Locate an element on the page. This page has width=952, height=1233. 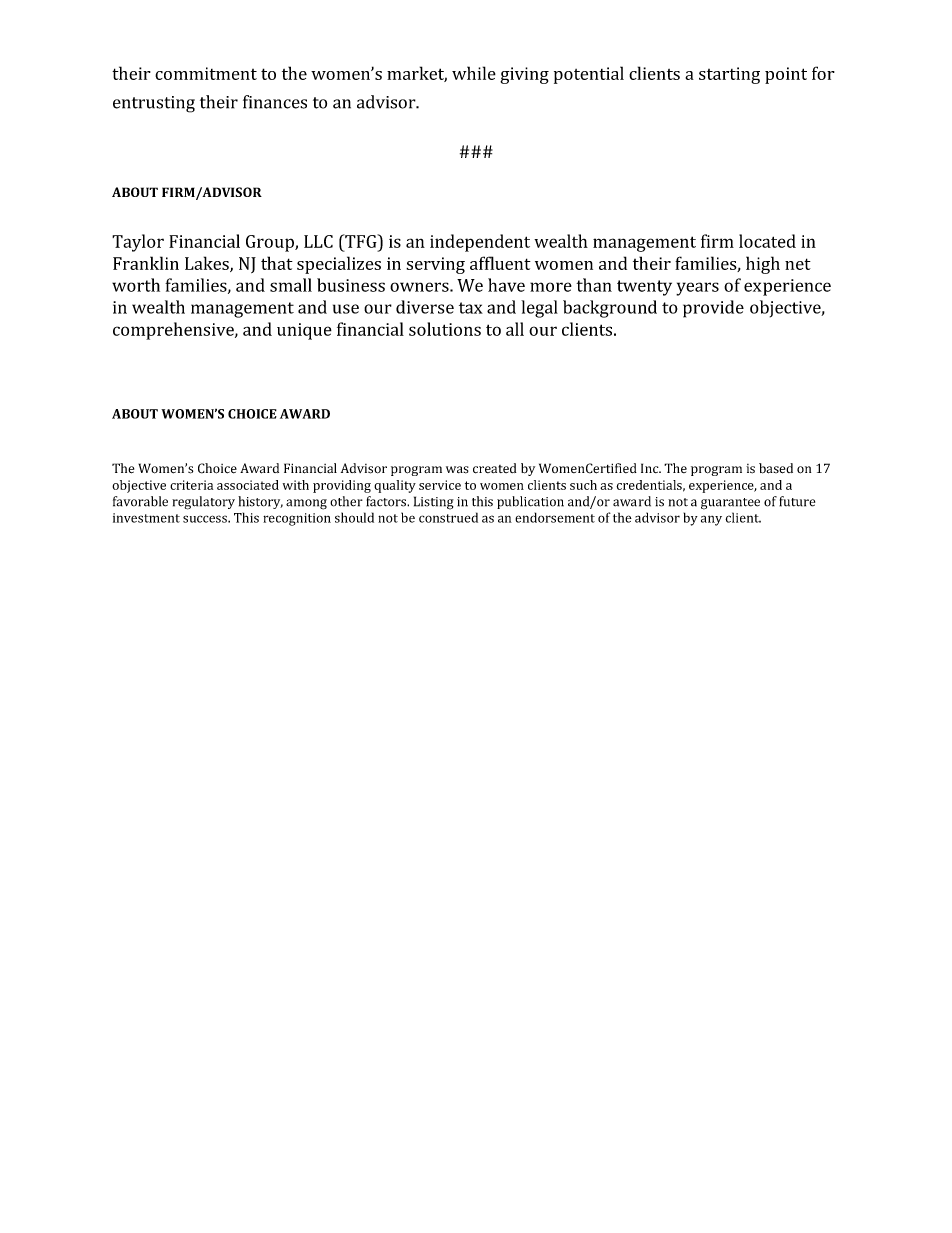
commitment is located at coordinates (206, 73).
